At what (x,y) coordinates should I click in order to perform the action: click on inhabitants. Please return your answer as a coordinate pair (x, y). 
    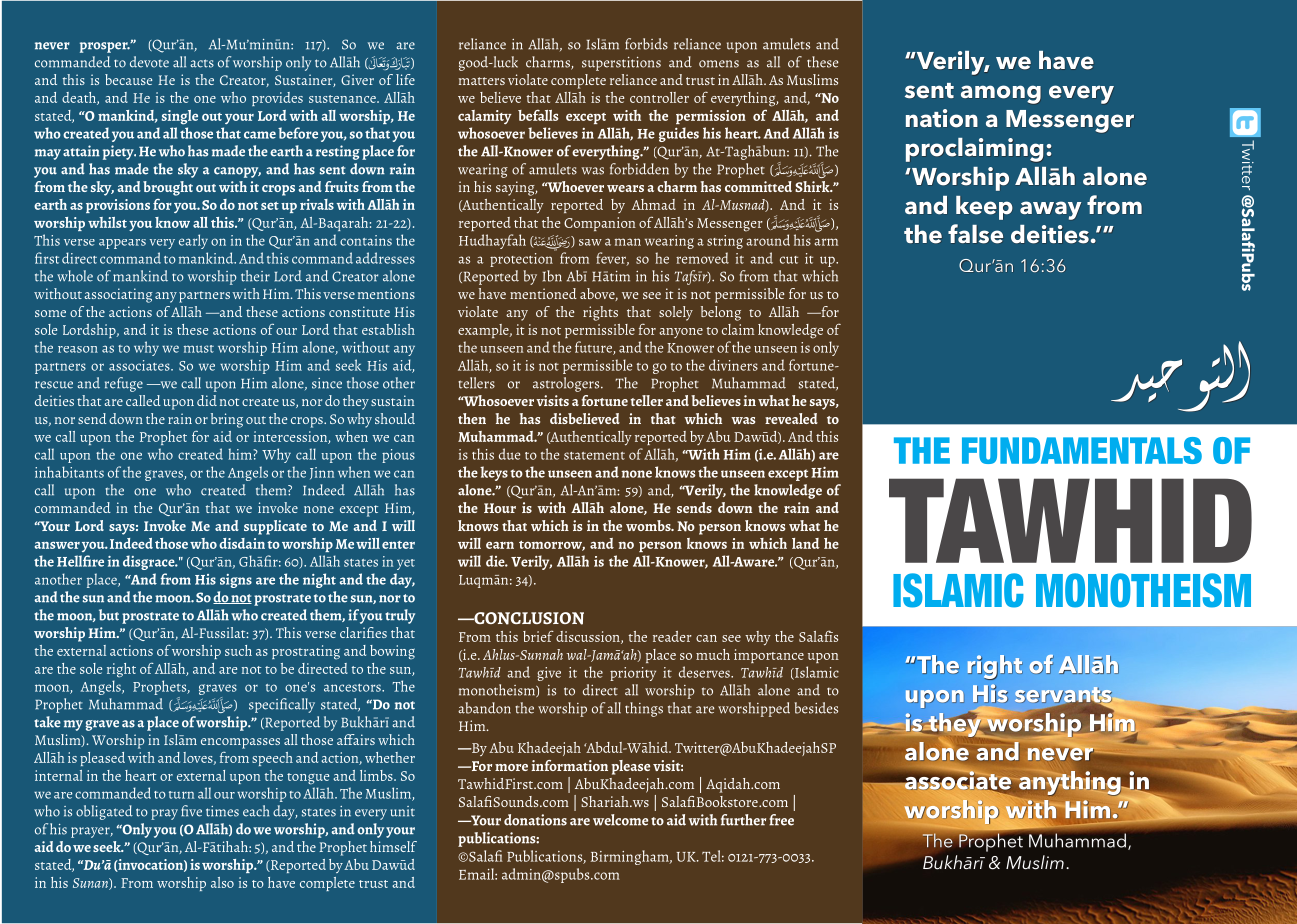
    Looking at the image, I should click on (69, 472).
